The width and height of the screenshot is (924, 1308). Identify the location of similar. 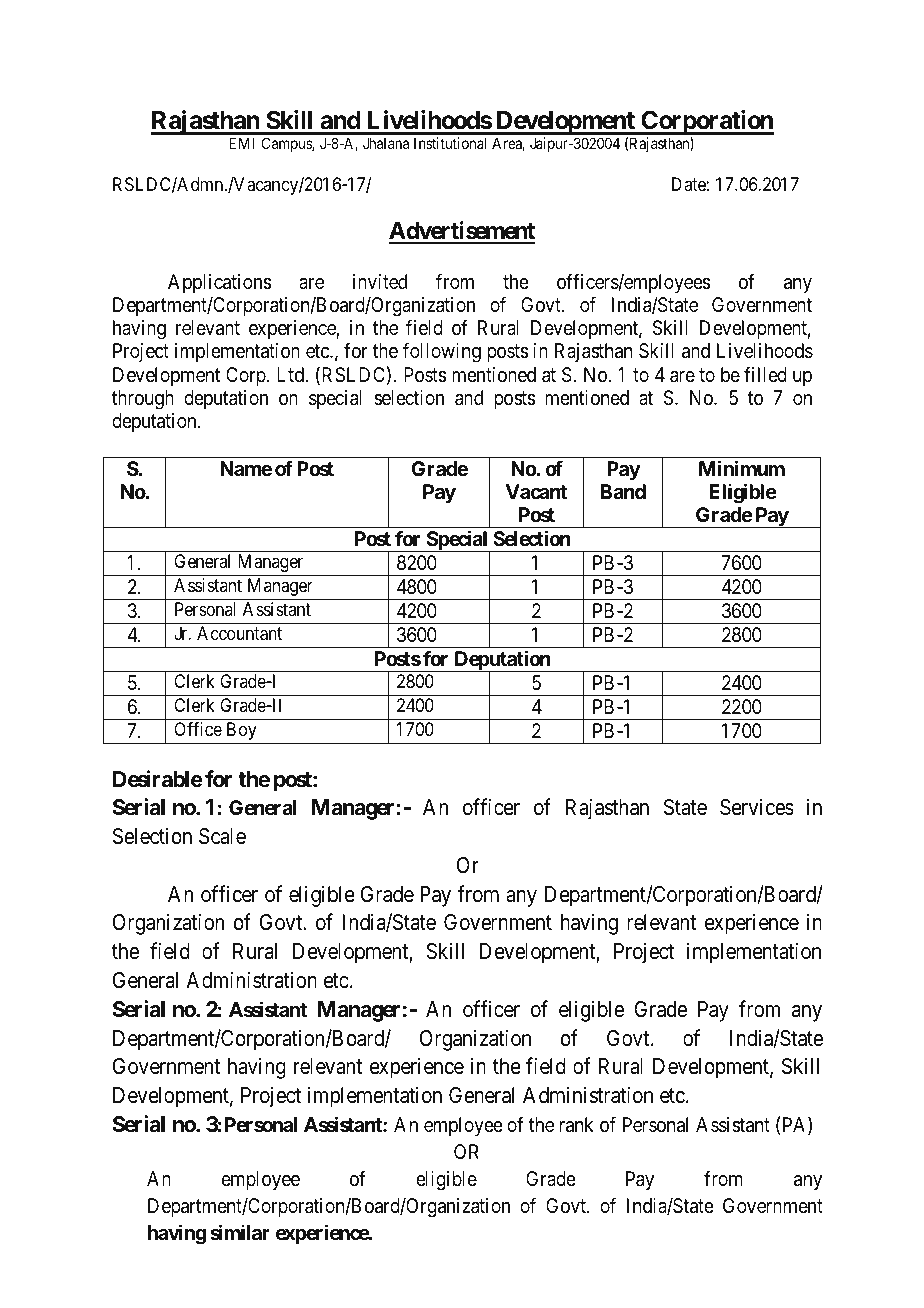
(240, 1232).
